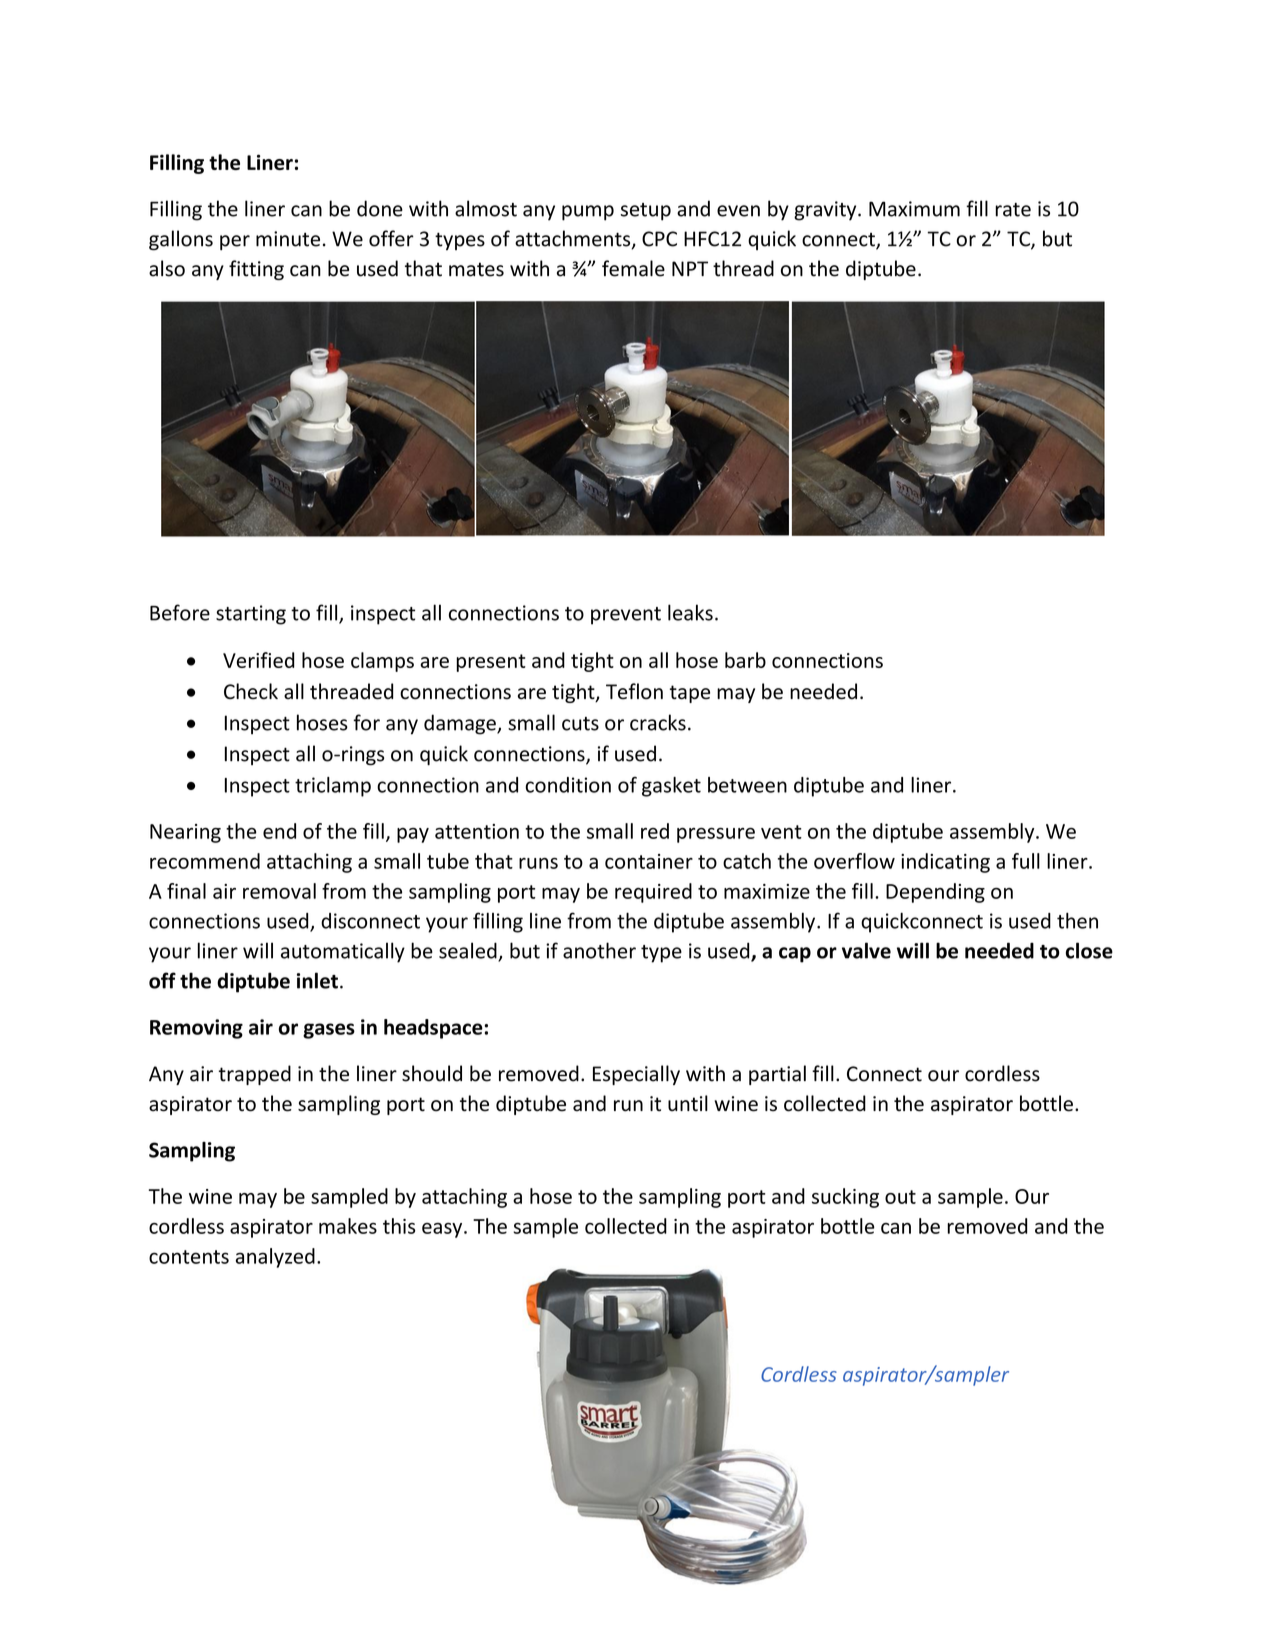 The height and width of the screenshot is (1634, 1263). Describe the element at coordinates (288, 239) in the screenshot. I see `minute` at that location.
